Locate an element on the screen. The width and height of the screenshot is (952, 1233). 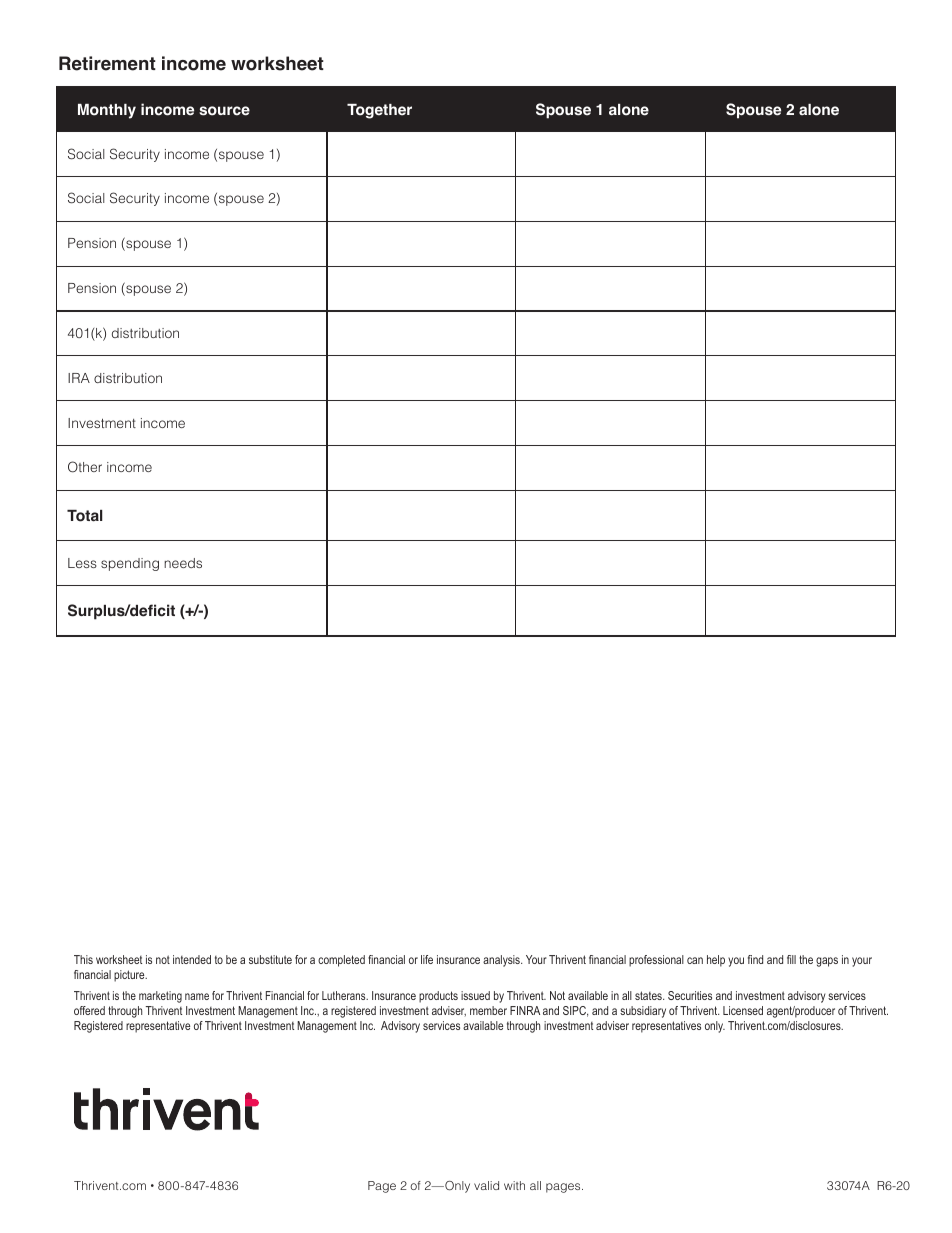
find is located at coordinates (755, 959).
